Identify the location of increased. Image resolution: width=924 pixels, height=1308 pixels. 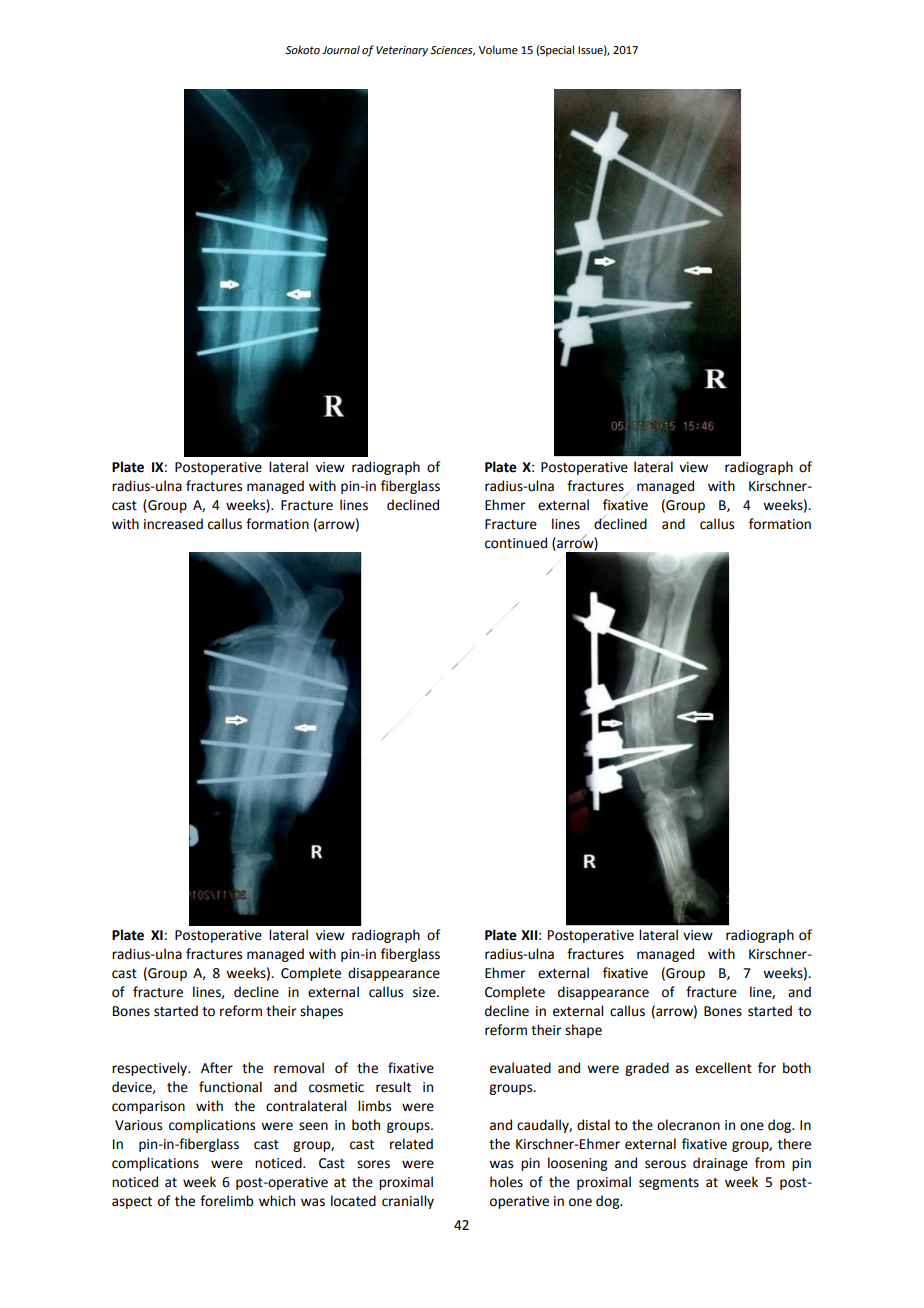
(173, 524).
